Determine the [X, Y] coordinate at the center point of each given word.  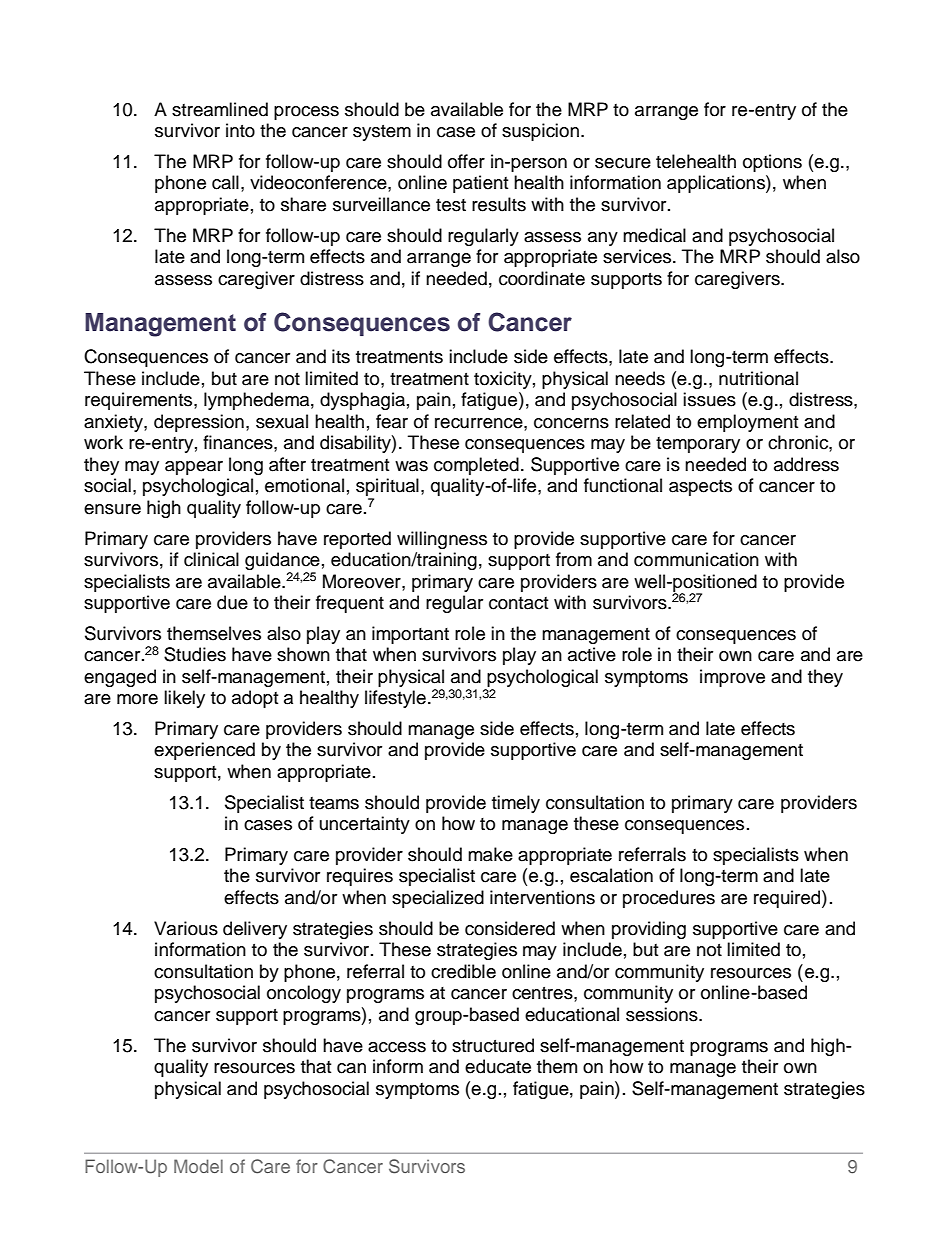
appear [194, 468]
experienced [204, 751]
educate [498, 1066]
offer [466, 161]
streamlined [220, 109]
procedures [669, 899]
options [772, 163]
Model [198, 1166]
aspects [700, 488]
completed [476, 466]
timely [516, 804]
